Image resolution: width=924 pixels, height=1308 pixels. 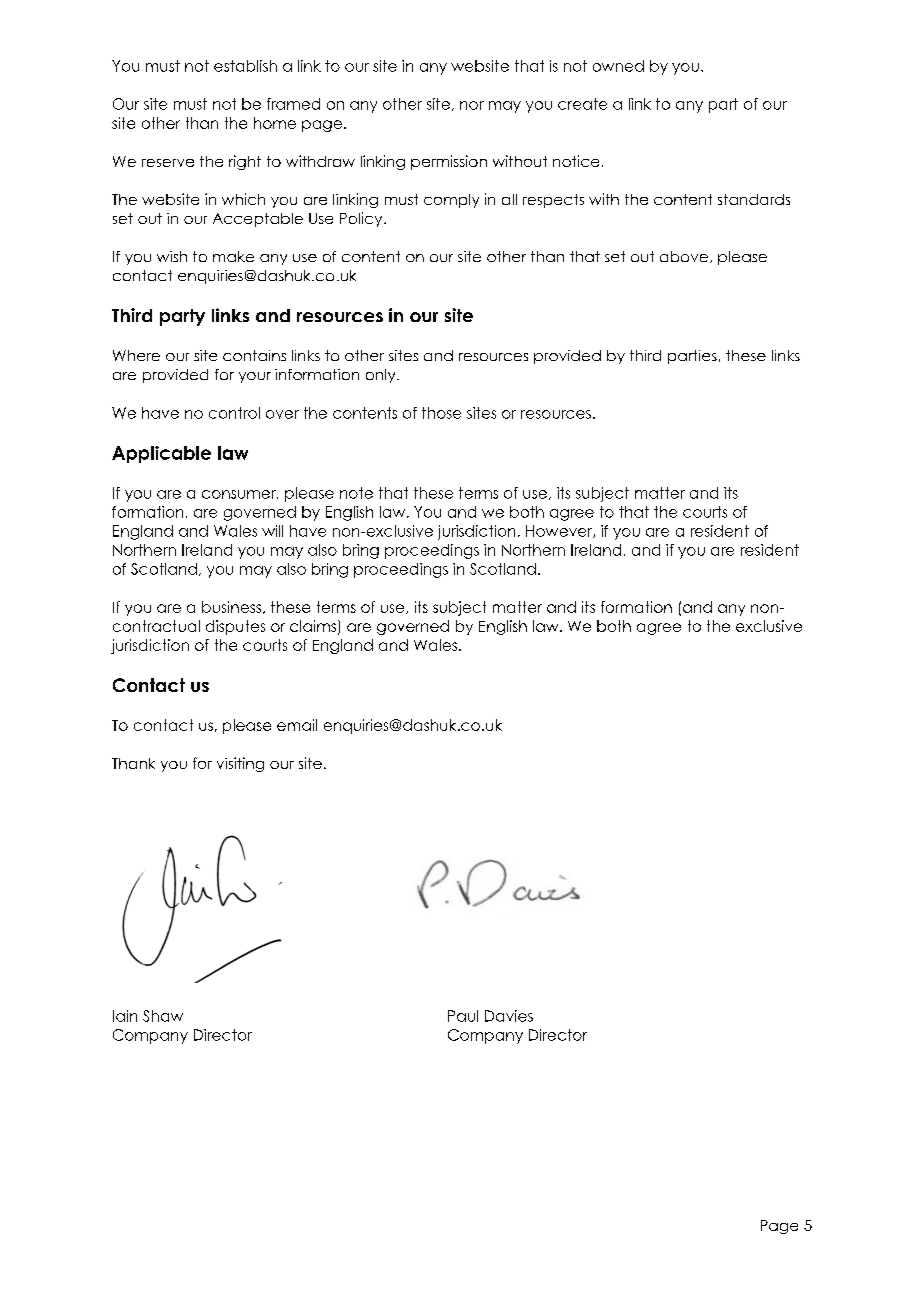 What do you see at coordinates (463, 1016) in the screenshot?
I see `Paul` at bounding box center [463, 1016].
